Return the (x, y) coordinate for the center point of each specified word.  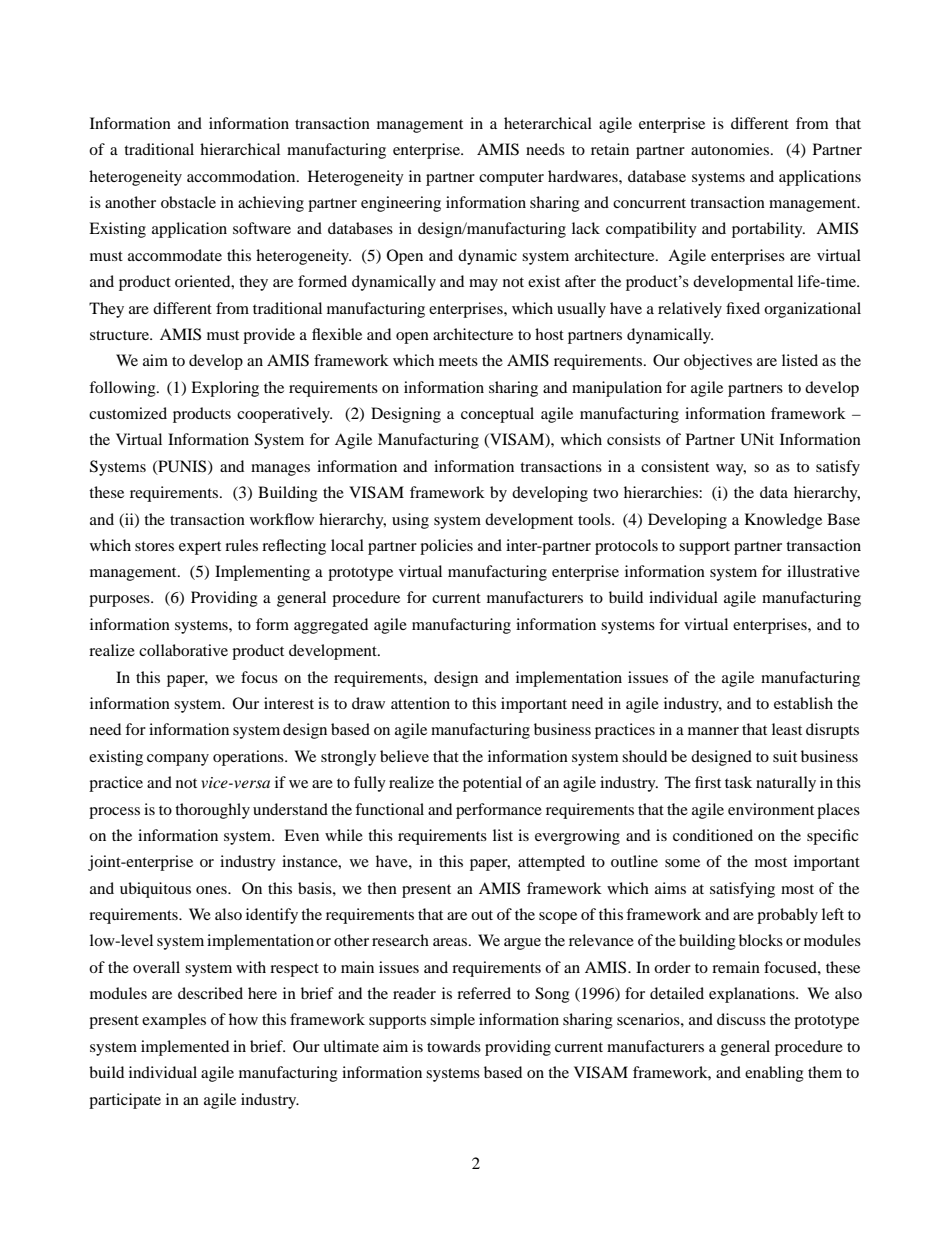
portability (768, 230)
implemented (185, 1048)
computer (511, 179)
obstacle (188, 202)
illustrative (823, 571)
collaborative (183, 650)
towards (454, 1046)
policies (446, 547)
